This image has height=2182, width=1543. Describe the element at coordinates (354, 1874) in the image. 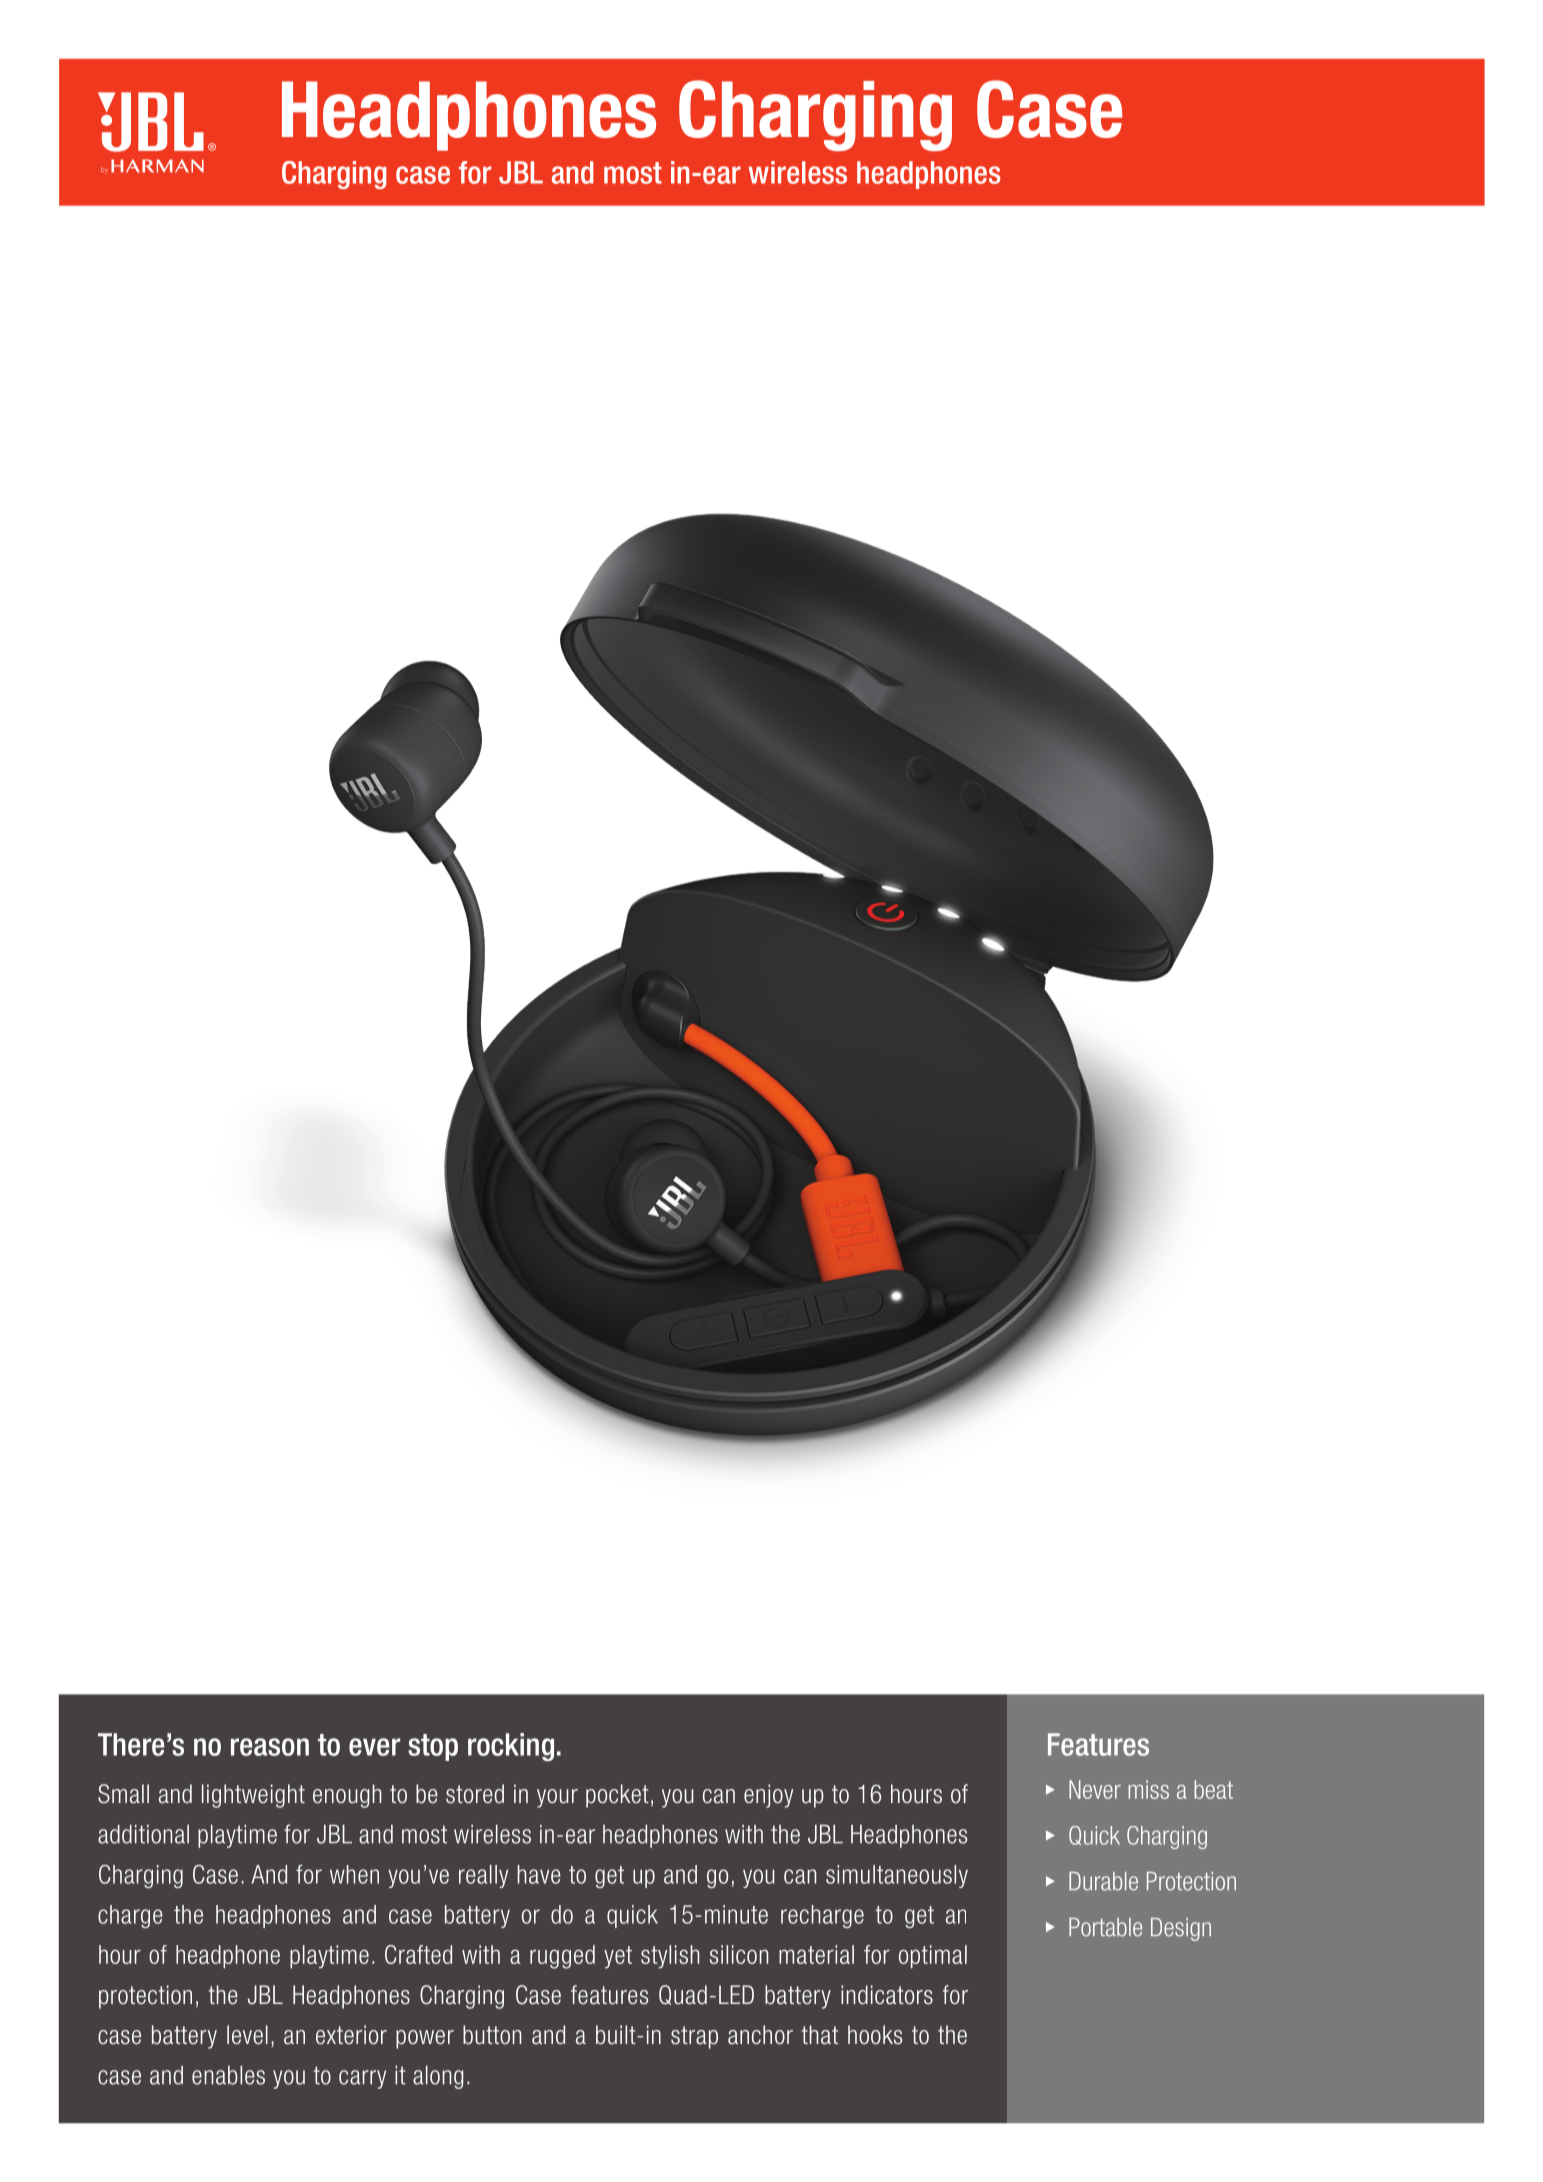

I see `when` at that location.
